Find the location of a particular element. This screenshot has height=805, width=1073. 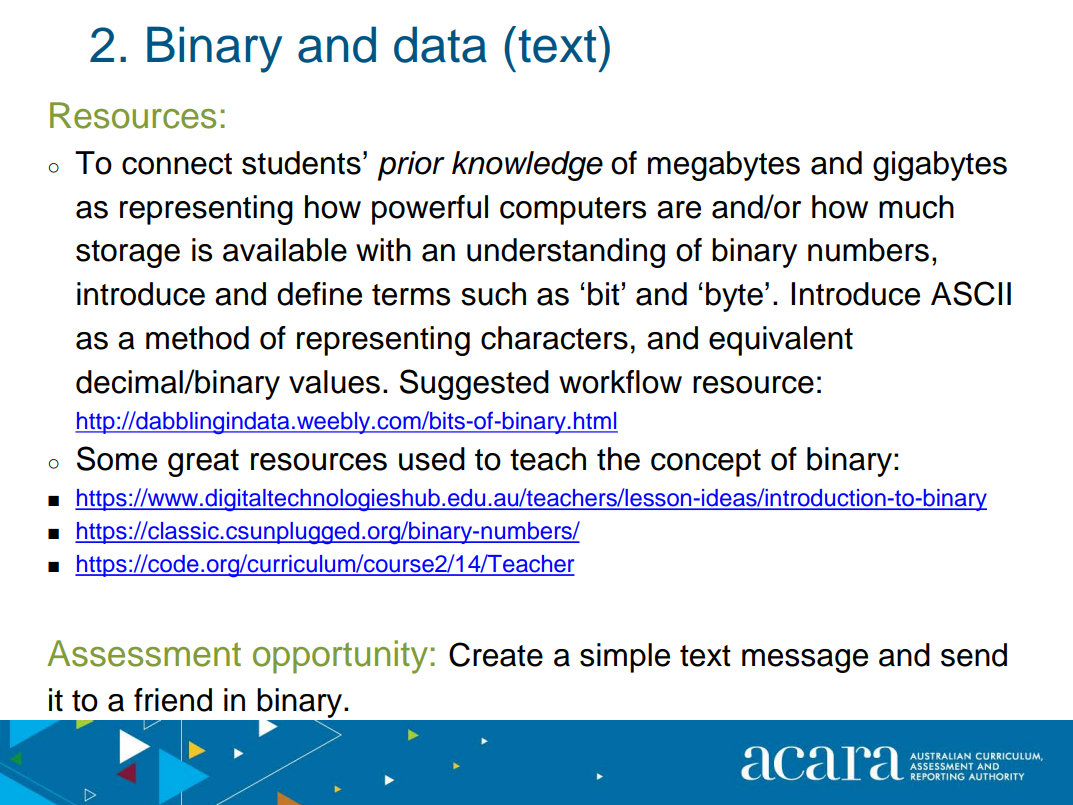

Assessment is located at coordinates (144, 653).
